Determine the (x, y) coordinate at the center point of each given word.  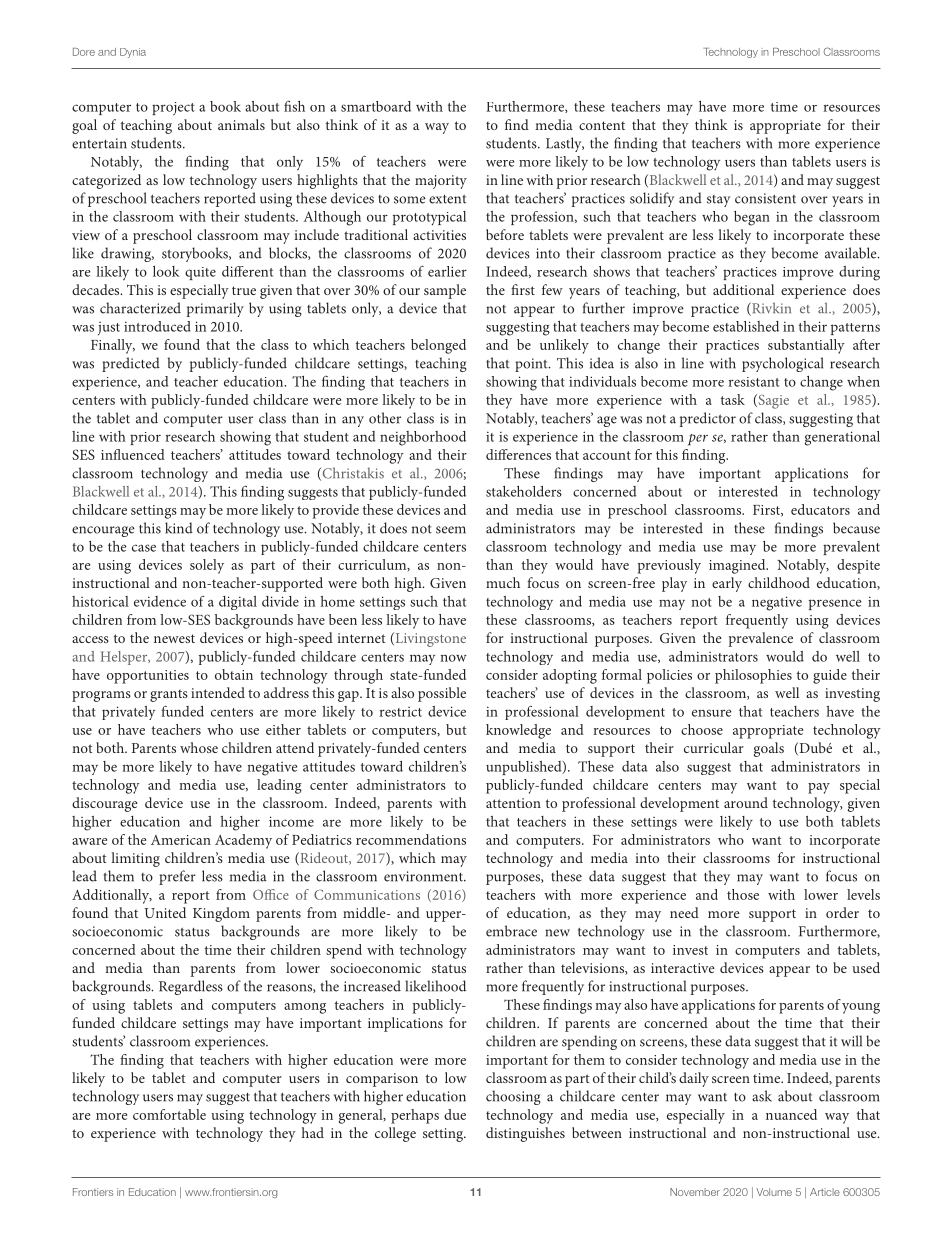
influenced (133, 454)
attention (513, 803)
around (746, 802)
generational (842, 438)
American (181, 840)
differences (518, 454)
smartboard (376, 106)
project (173, 109)
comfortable (169, 1114)
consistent (765, 198)
